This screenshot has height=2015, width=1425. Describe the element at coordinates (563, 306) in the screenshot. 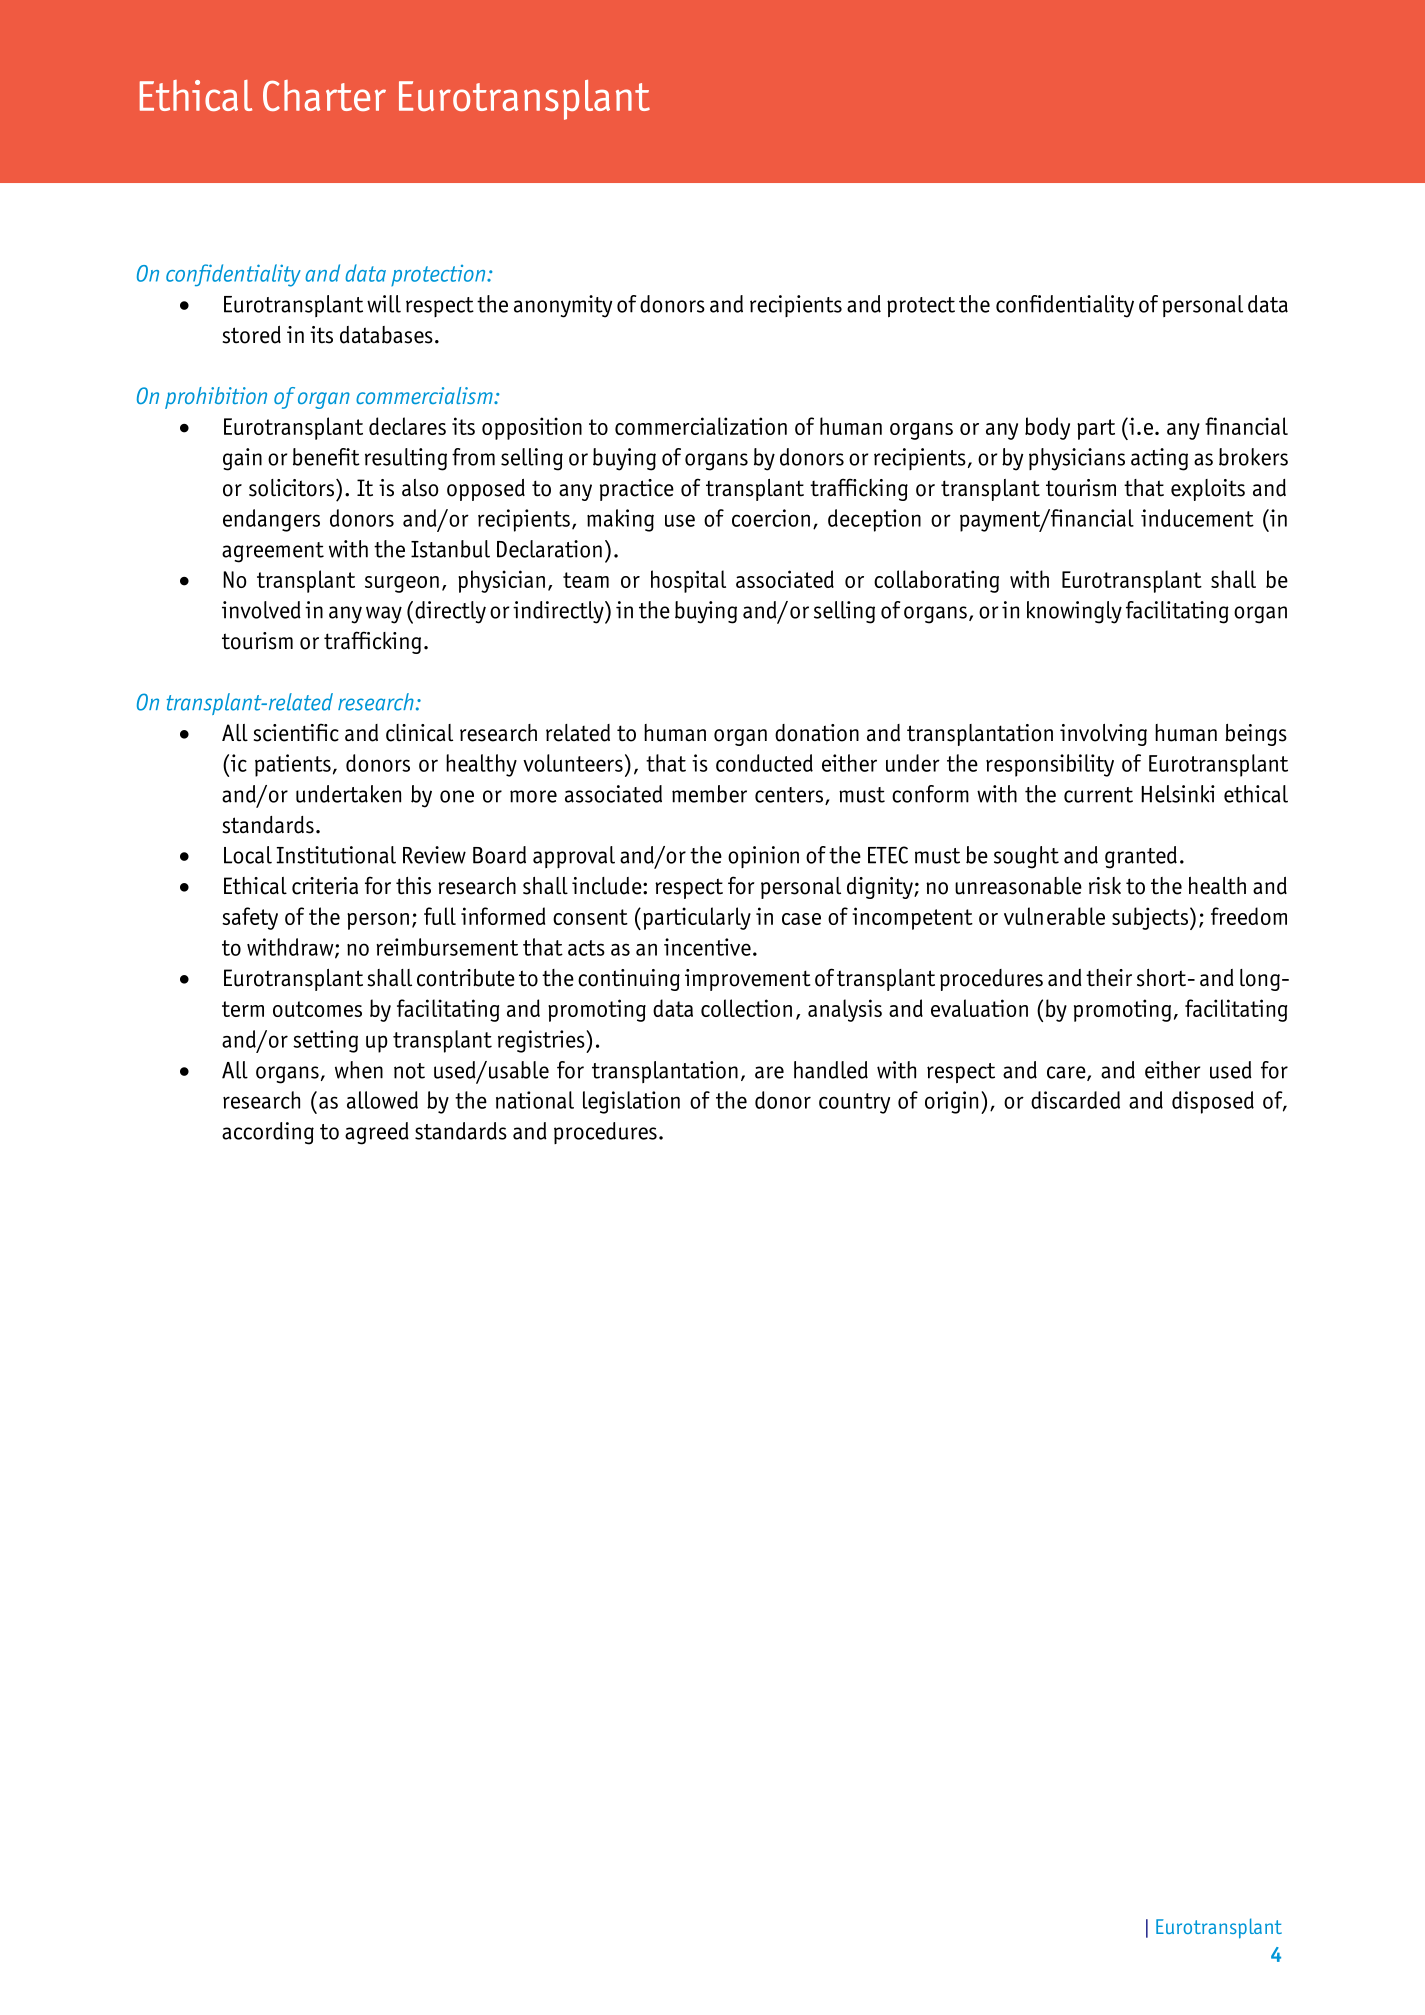

I see `anonymity` at that location.
